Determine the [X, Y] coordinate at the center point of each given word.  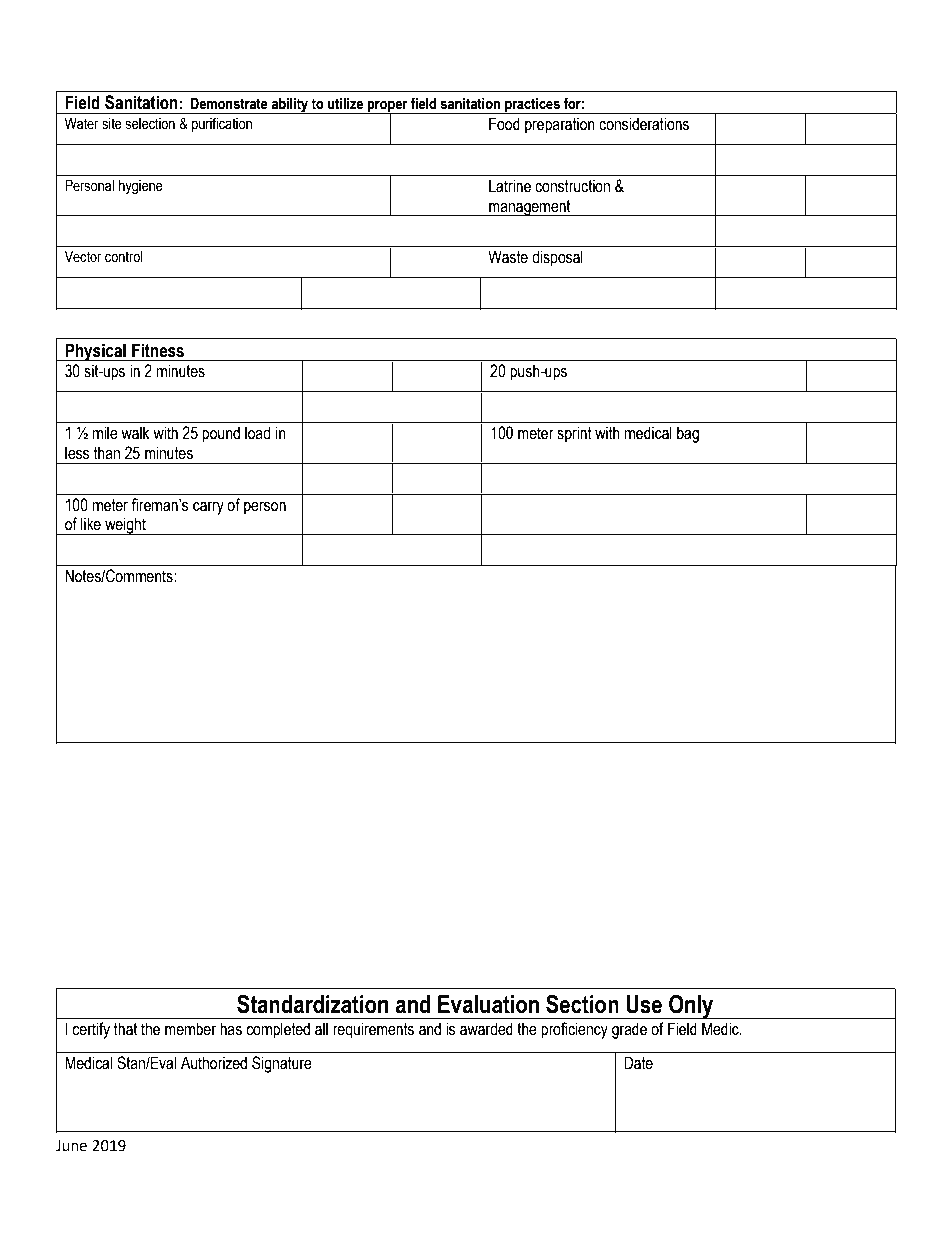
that [125, 1029]
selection [150, 124]
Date [638, 1063]
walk [135, 433]
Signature [282, 1064]
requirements [373, 1030]
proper [387, 107]
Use [644, 1004]
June [71, 1146]
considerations [644, 124]
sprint [574, 434]
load [258, 433]
